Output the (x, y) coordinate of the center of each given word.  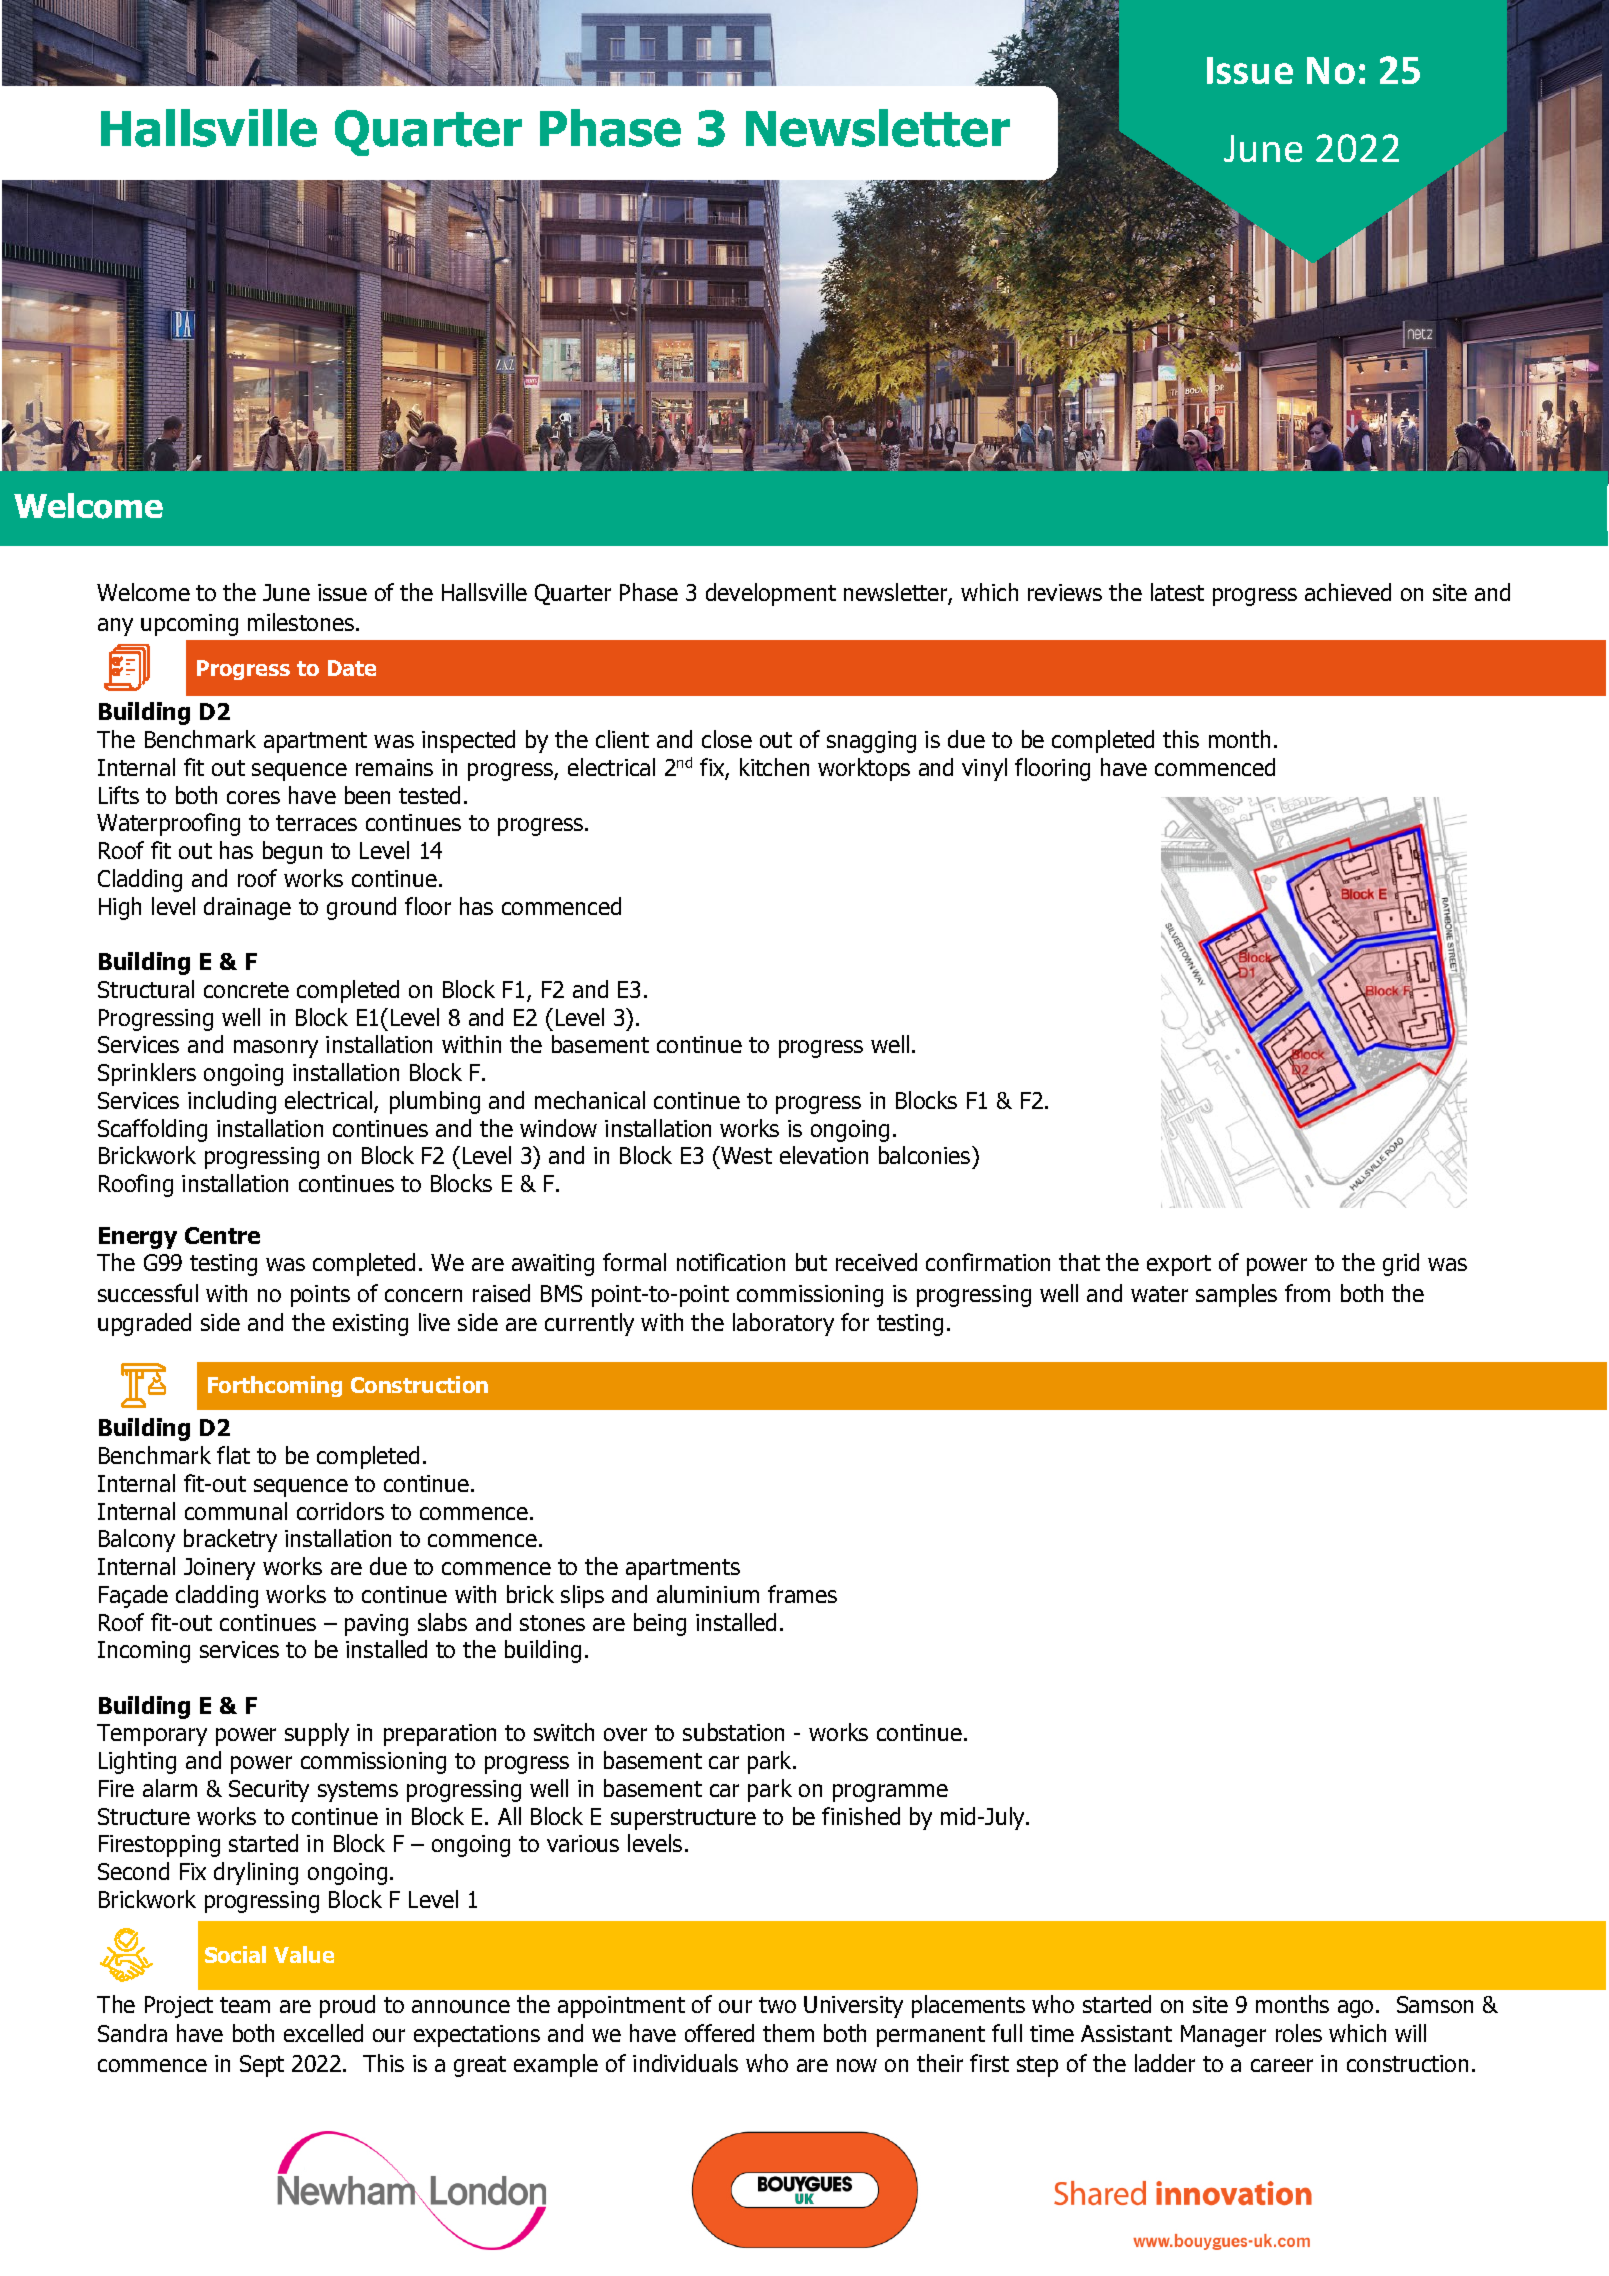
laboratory (783, 1324)
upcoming (189, 625)
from (1307, 1293)
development (771, 594)
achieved (1348, 592)
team (245, 2005)
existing (370, 1325)
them (788, 2033)
